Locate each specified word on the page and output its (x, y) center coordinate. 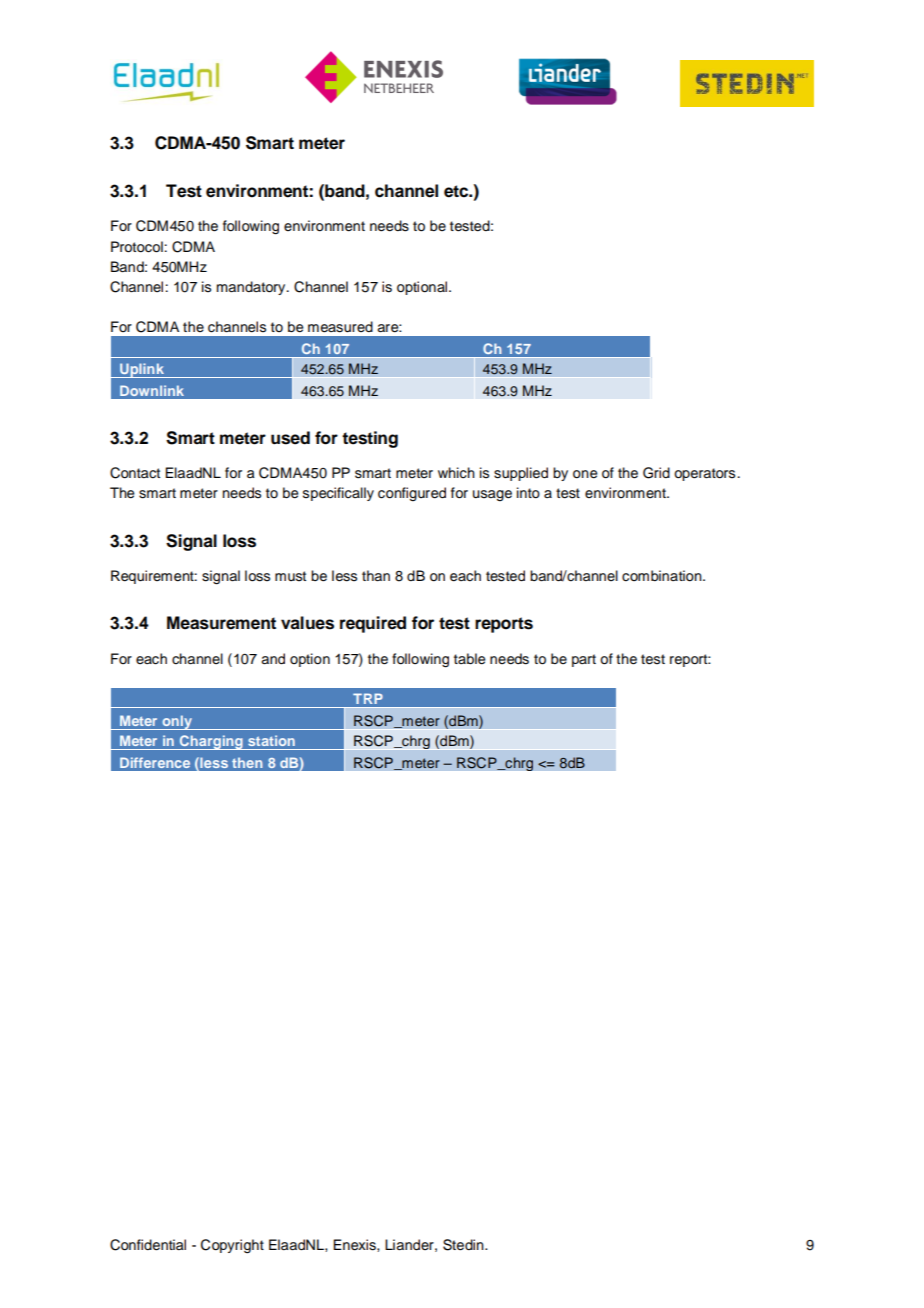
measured (340, 327)
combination (663, 576)
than (376, 576)
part (584, 660)
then (247, 762)
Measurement (221, 623)
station (271, 740)
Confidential (148, 1245)
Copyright (232, 1246)
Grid (656, 473)
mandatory (252, 288)
